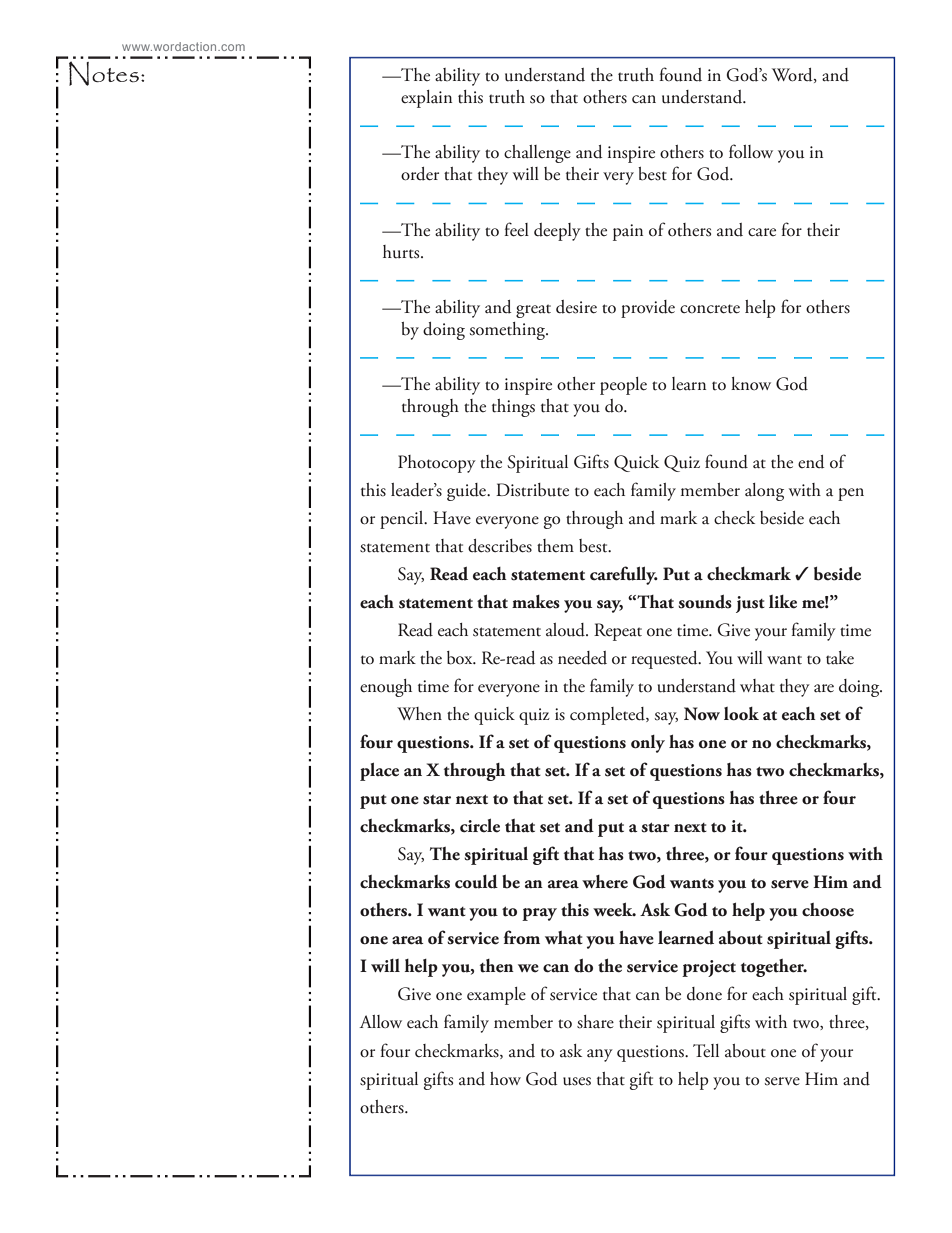 This document has width=952, height=1233. I want to click on Tell, so click(706, 1050).
